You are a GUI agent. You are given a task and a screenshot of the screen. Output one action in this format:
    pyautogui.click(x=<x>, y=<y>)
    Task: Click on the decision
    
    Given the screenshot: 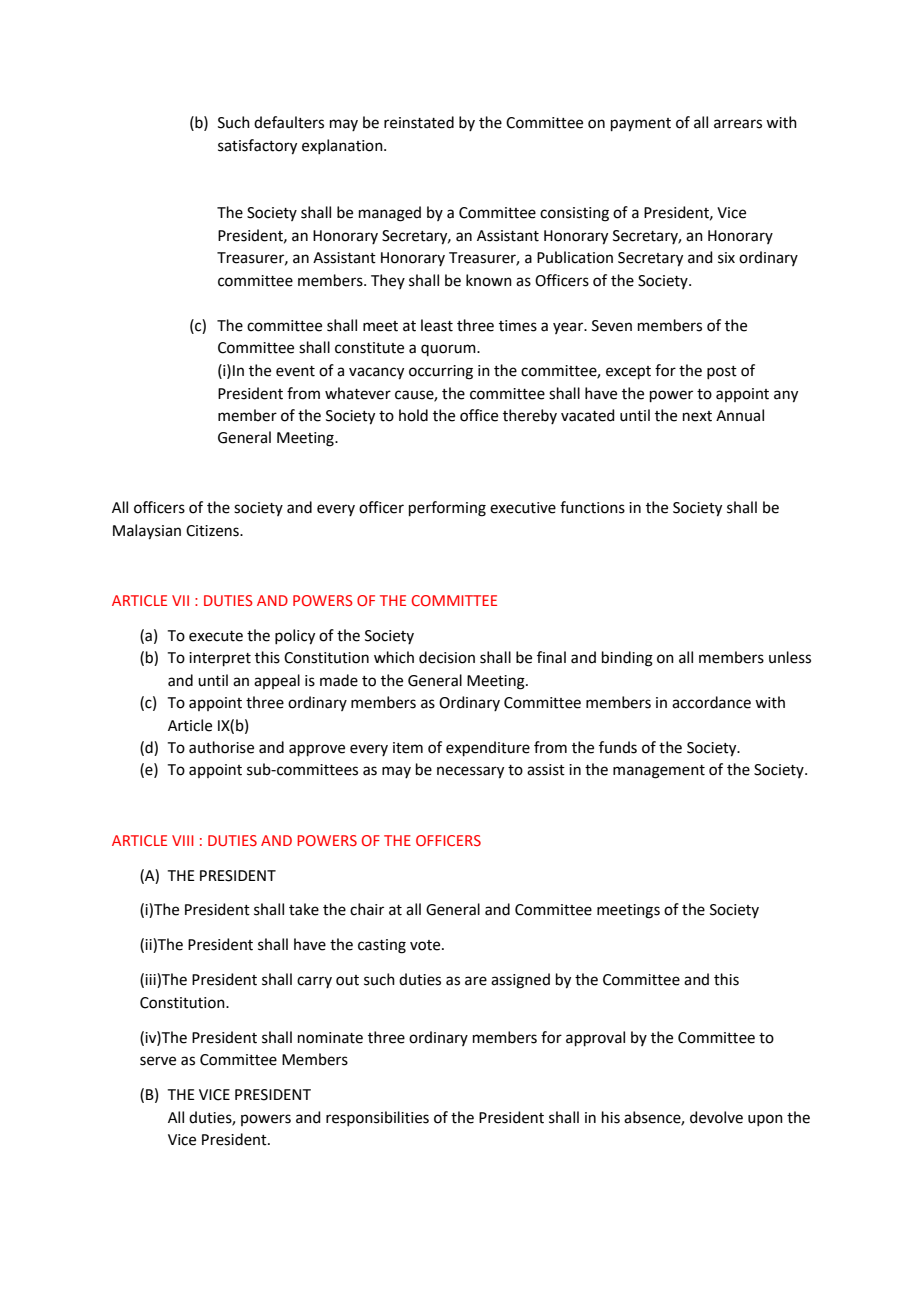 What is the action you would take?
    pyautogui.click(x=447, y=657)
